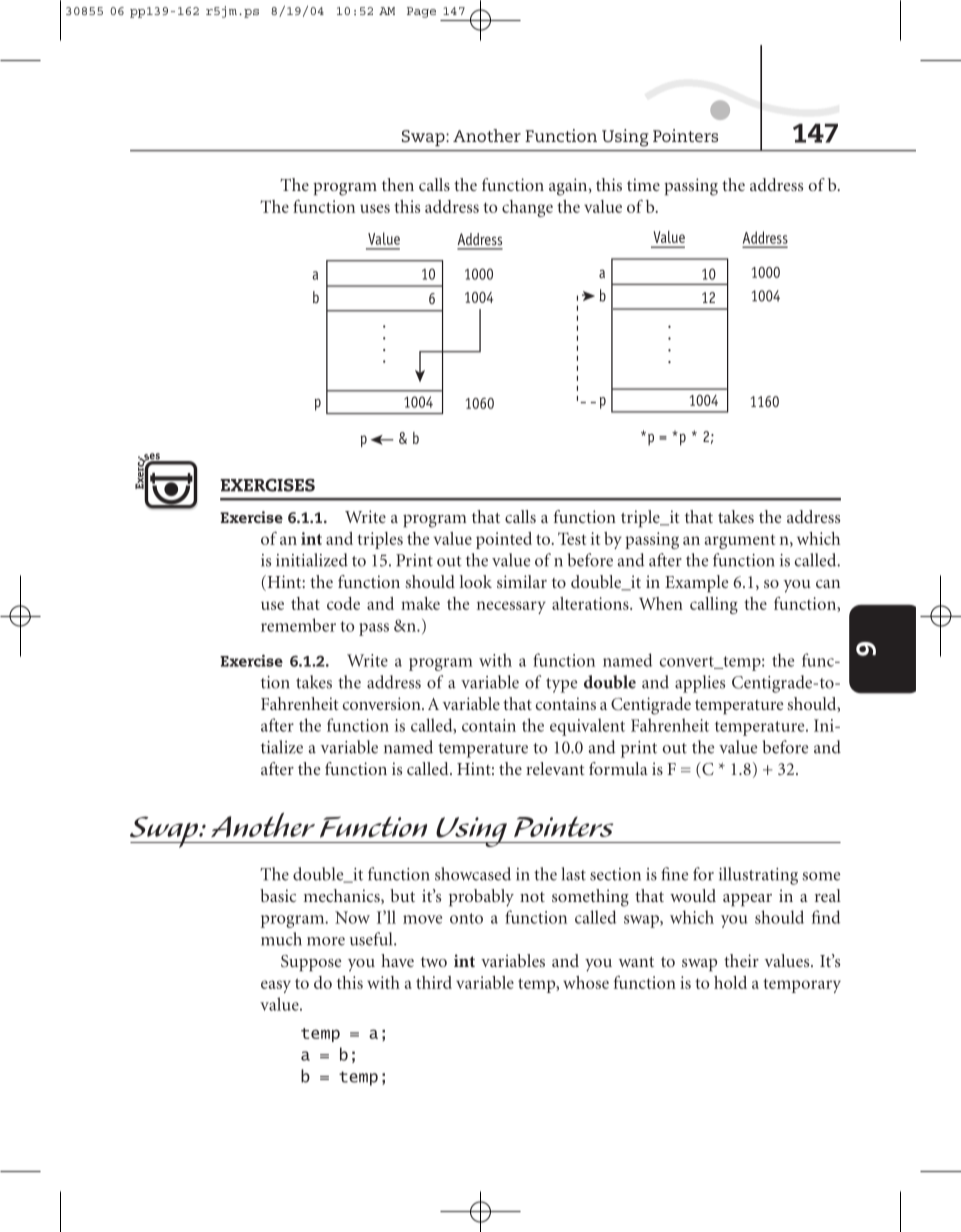 This screenshot has height=1232, width=961. I want to click on again, so click(569, 187).
